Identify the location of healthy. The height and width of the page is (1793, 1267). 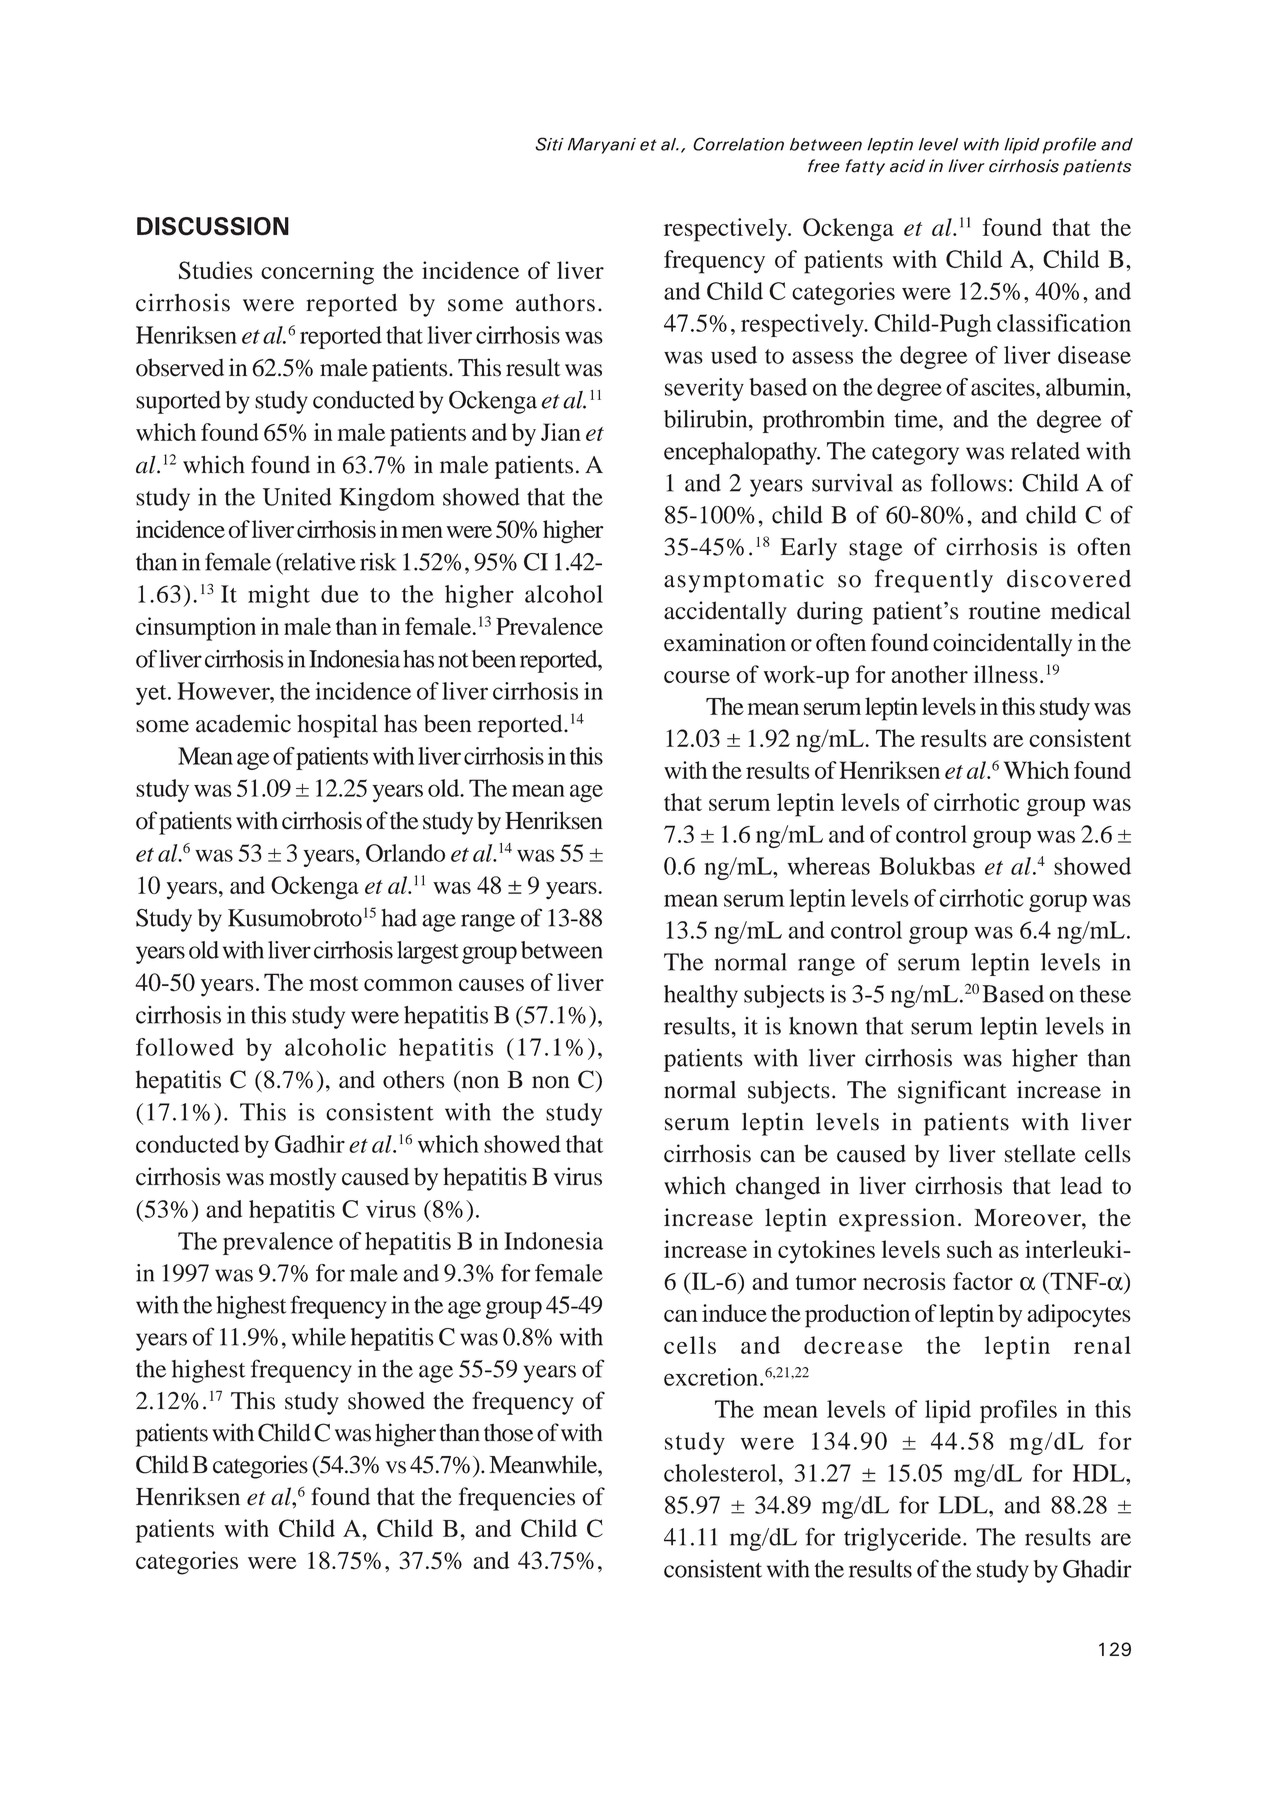
(701, 996).
